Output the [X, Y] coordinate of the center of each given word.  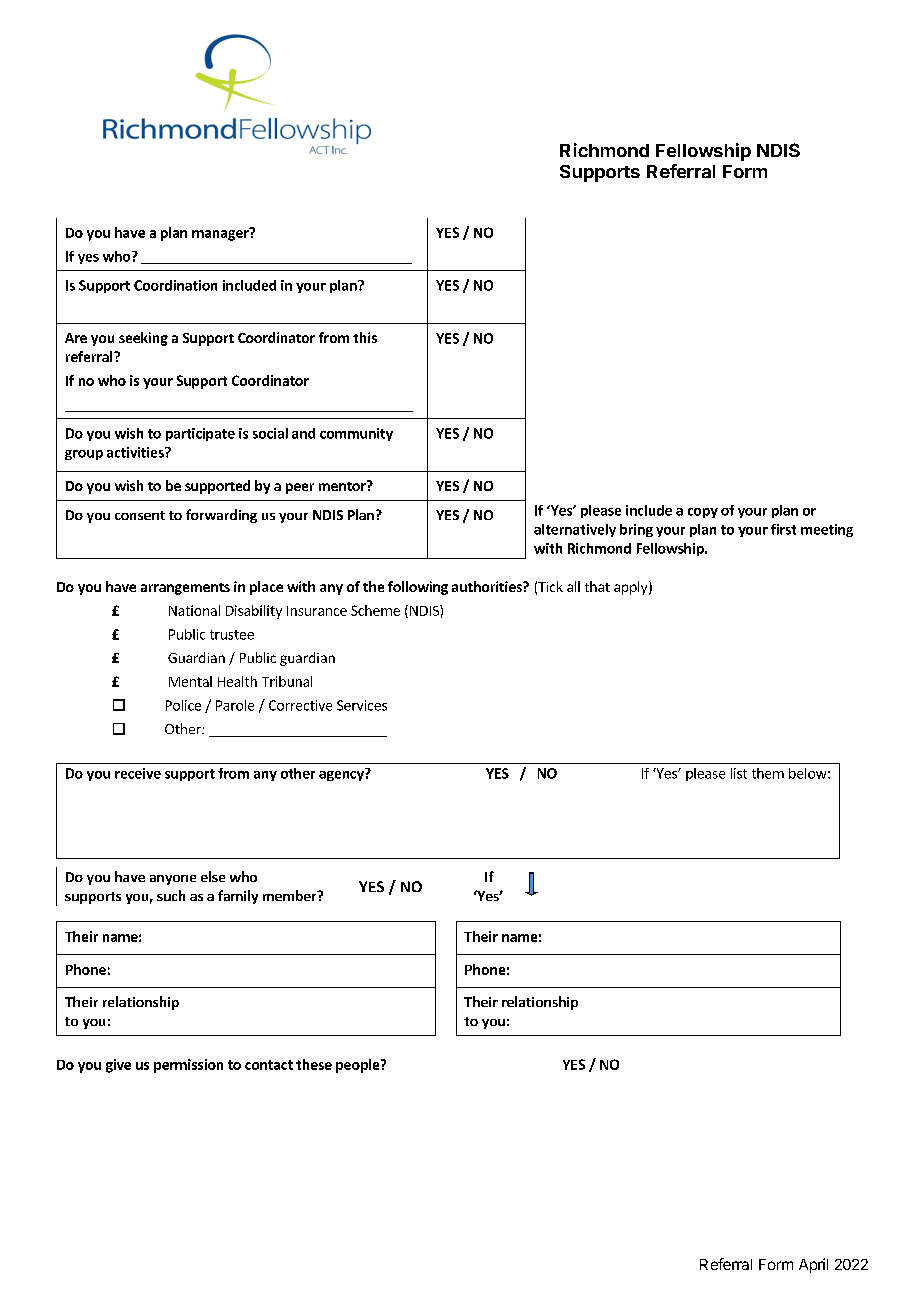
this [365, 337]
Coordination [175, 285]
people [359, 1066]
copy [703, 513]
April [813, 1265]
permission [188, 1066]
